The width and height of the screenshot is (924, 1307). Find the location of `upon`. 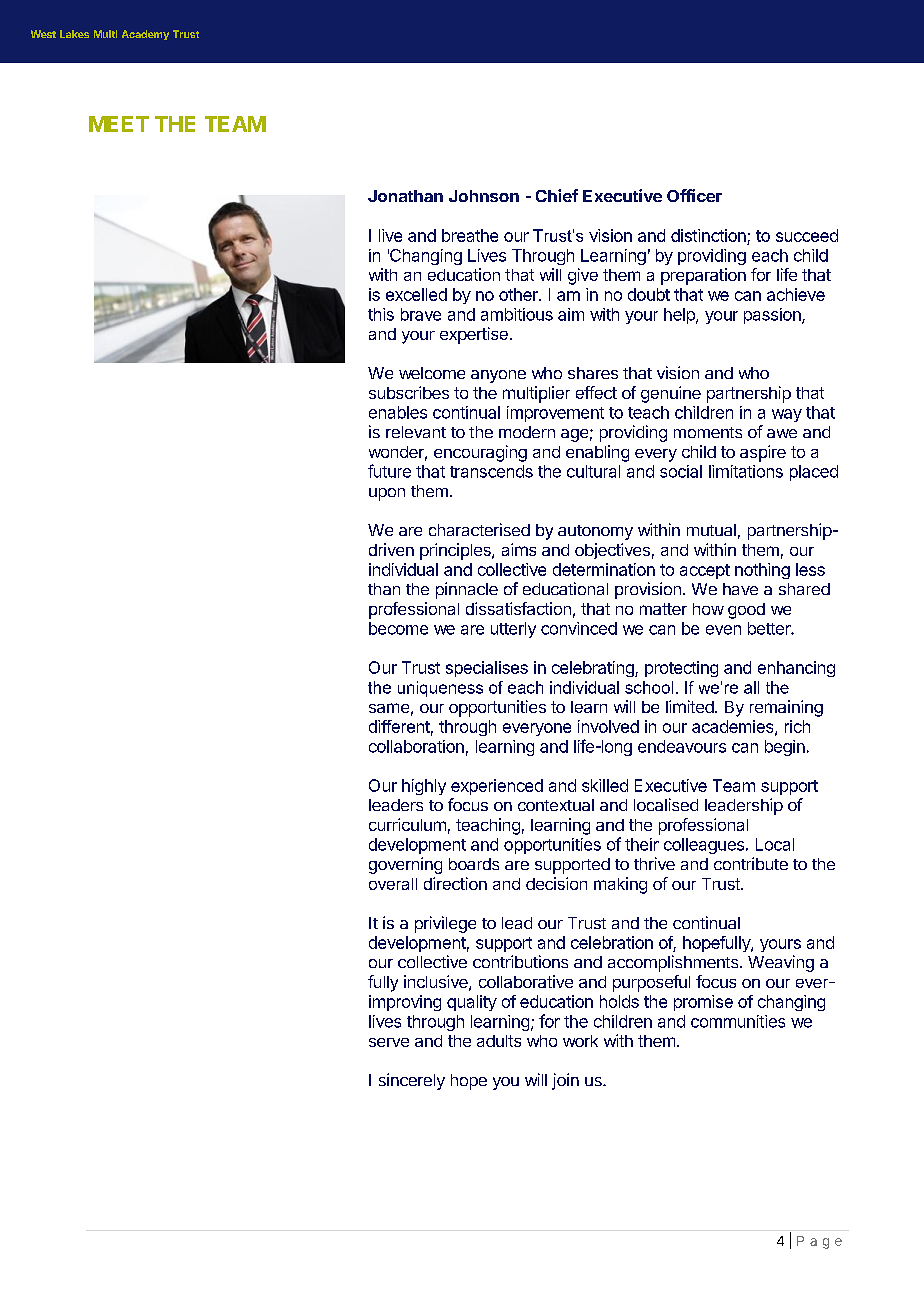

upon is located at coordinates (387, 494).
